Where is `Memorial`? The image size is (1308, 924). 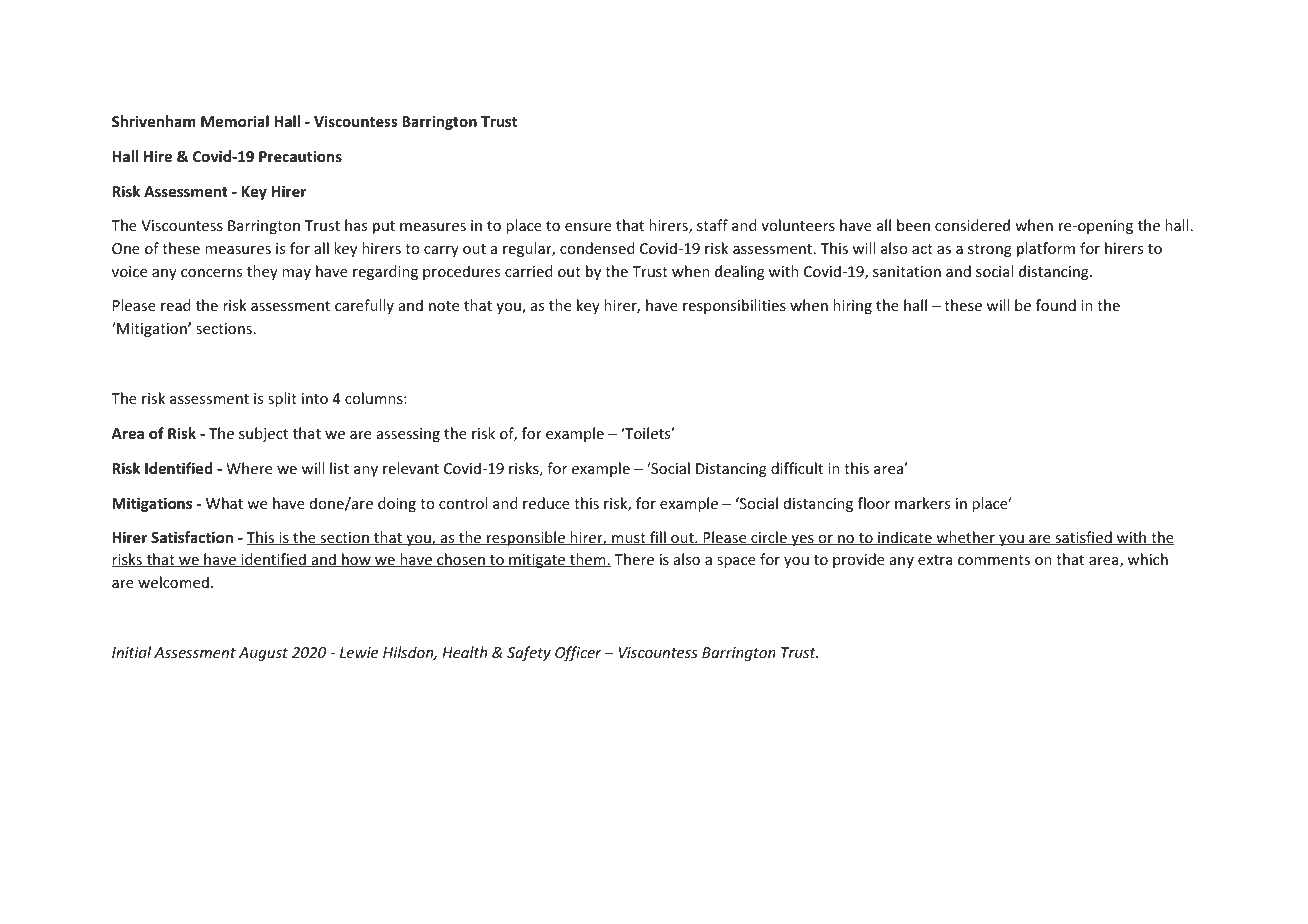
Memorial is located at coordinates (235, 121).
